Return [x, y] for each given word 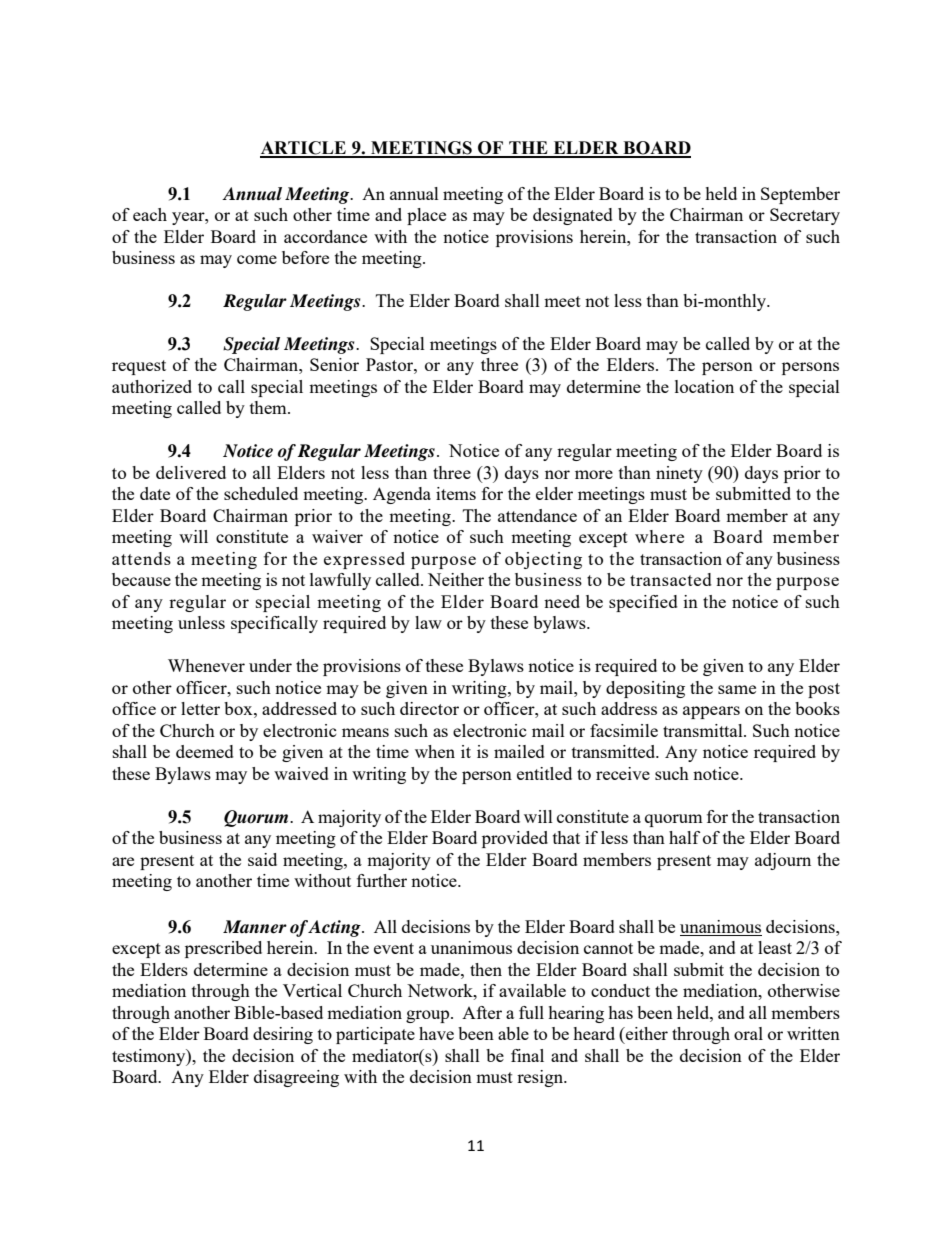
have [436, 1033]
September [800, 195]
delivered [191, 472]
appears [711, 712]
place [426, 216]
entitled [544, 773]
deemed [205, 751]
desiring [283, 1035]
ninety [679, 474]
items [456, 493]
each [150, 214]
